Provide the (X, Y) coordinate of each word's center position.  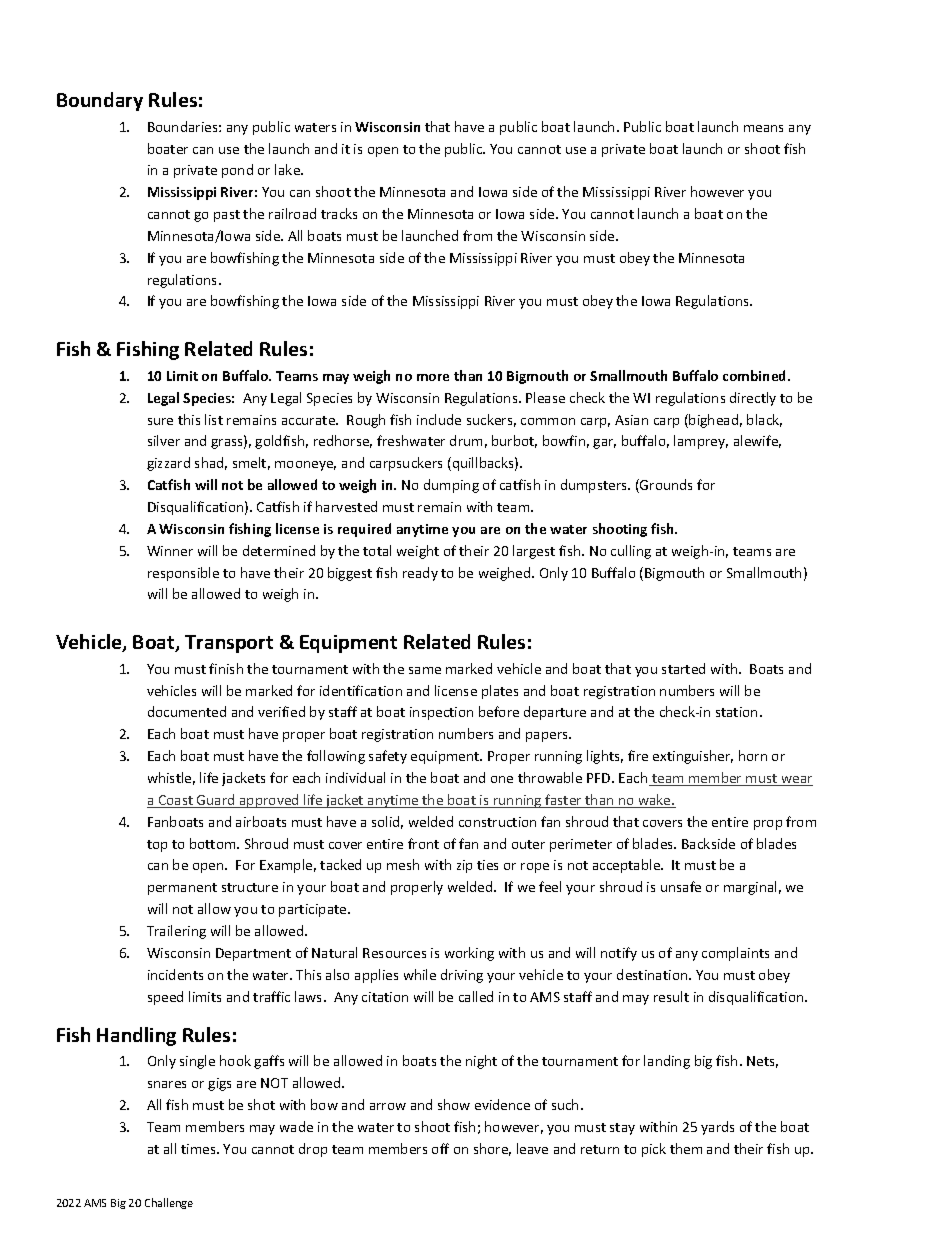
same (425, 670)
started (683, 668)
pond (237, 171)
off (440, 1148)
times (199, 1149)
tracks (339, 213)
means (763, 128)
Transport (229, 644)
